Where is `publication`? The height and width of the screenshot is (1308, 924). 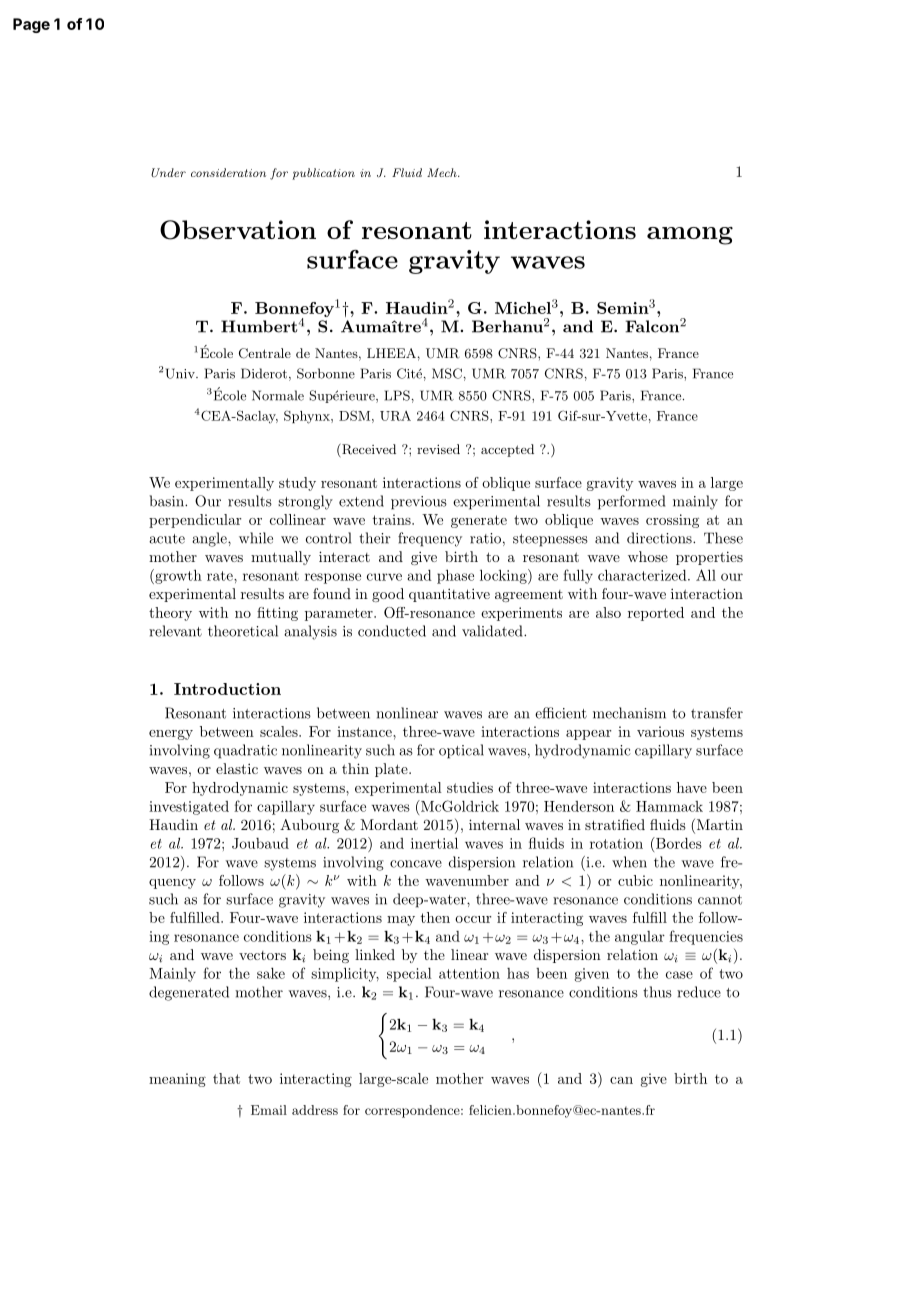
publication is located at coordinates (323, 174).
